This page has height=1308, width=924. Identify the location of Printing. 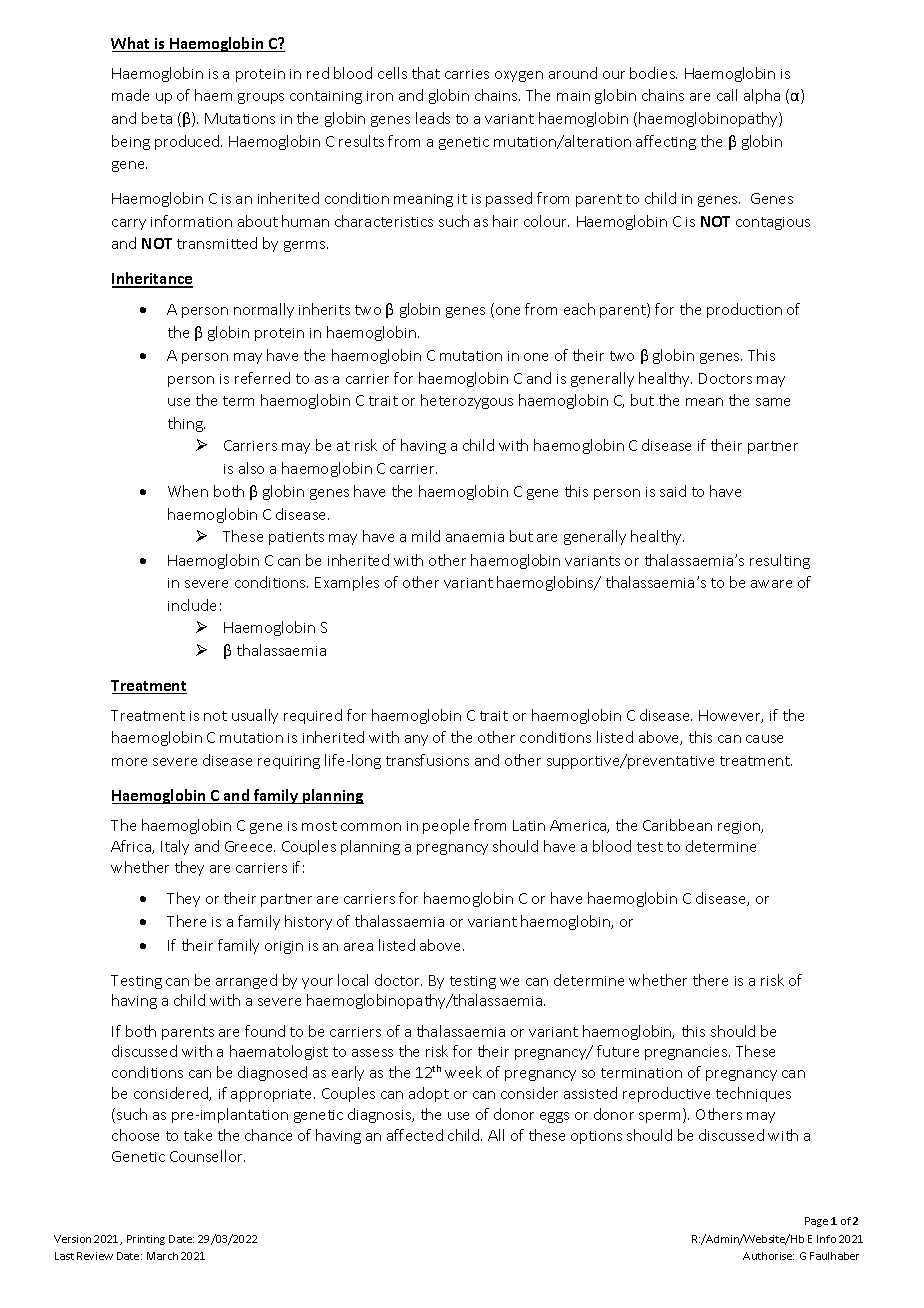
(146, 1240).
